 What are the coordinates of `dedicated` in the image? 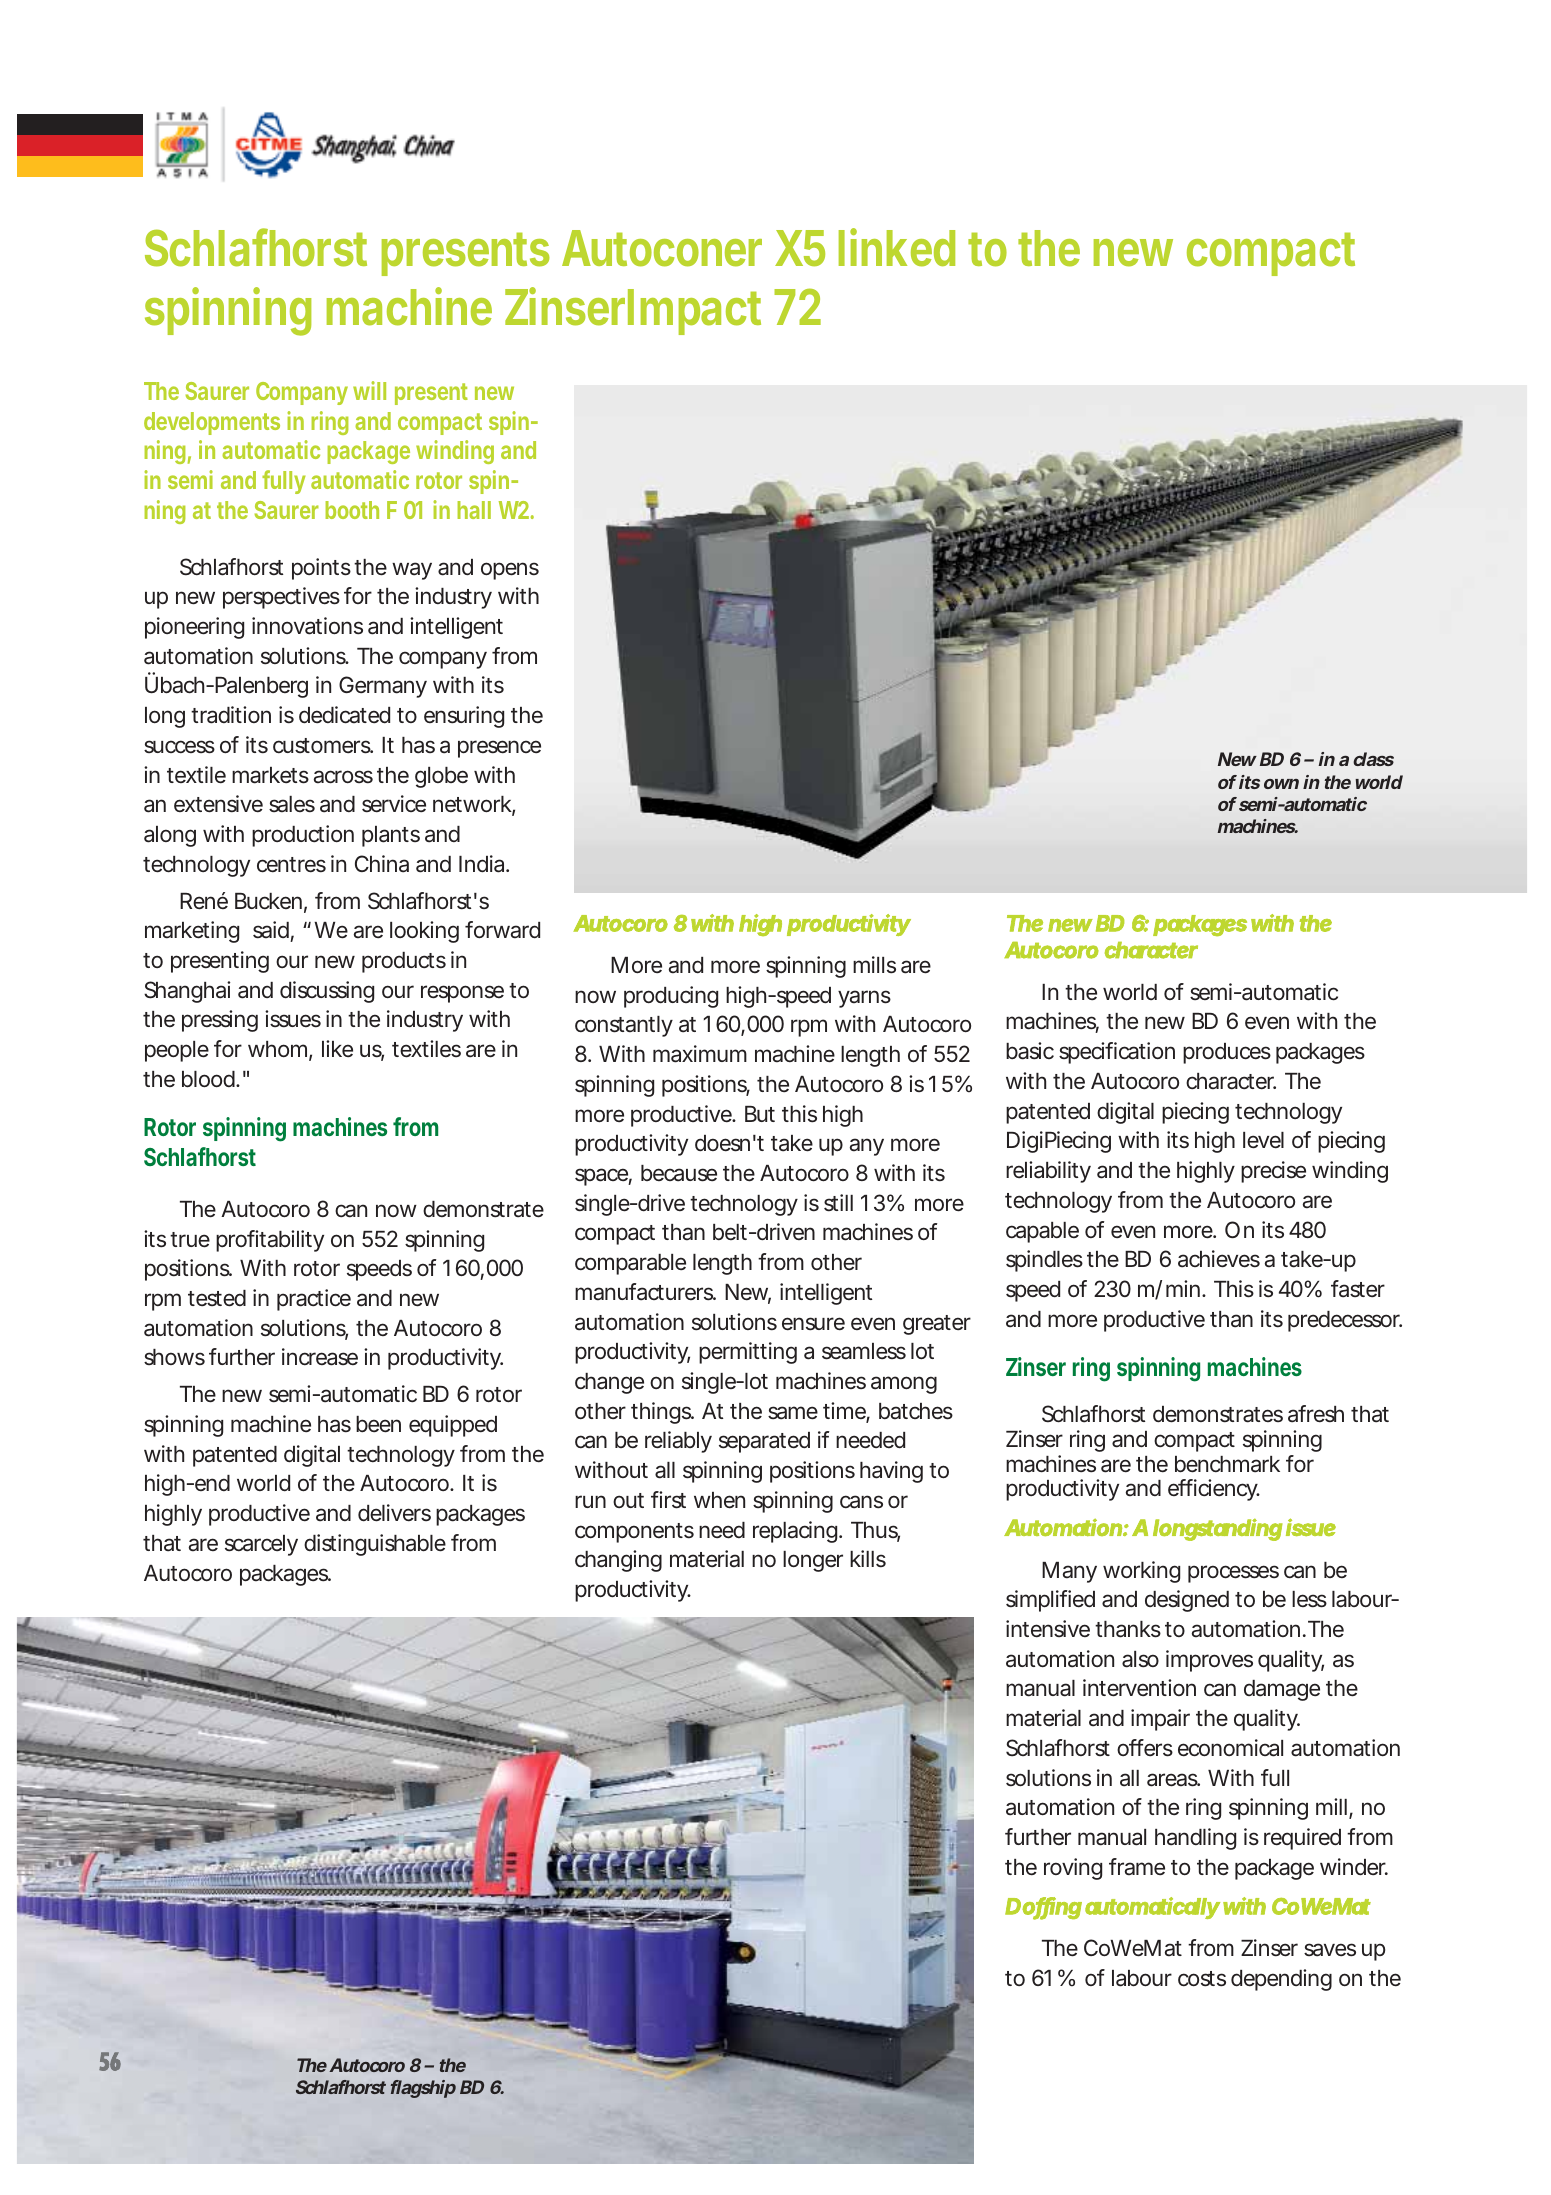 It's located at (344, 715).
